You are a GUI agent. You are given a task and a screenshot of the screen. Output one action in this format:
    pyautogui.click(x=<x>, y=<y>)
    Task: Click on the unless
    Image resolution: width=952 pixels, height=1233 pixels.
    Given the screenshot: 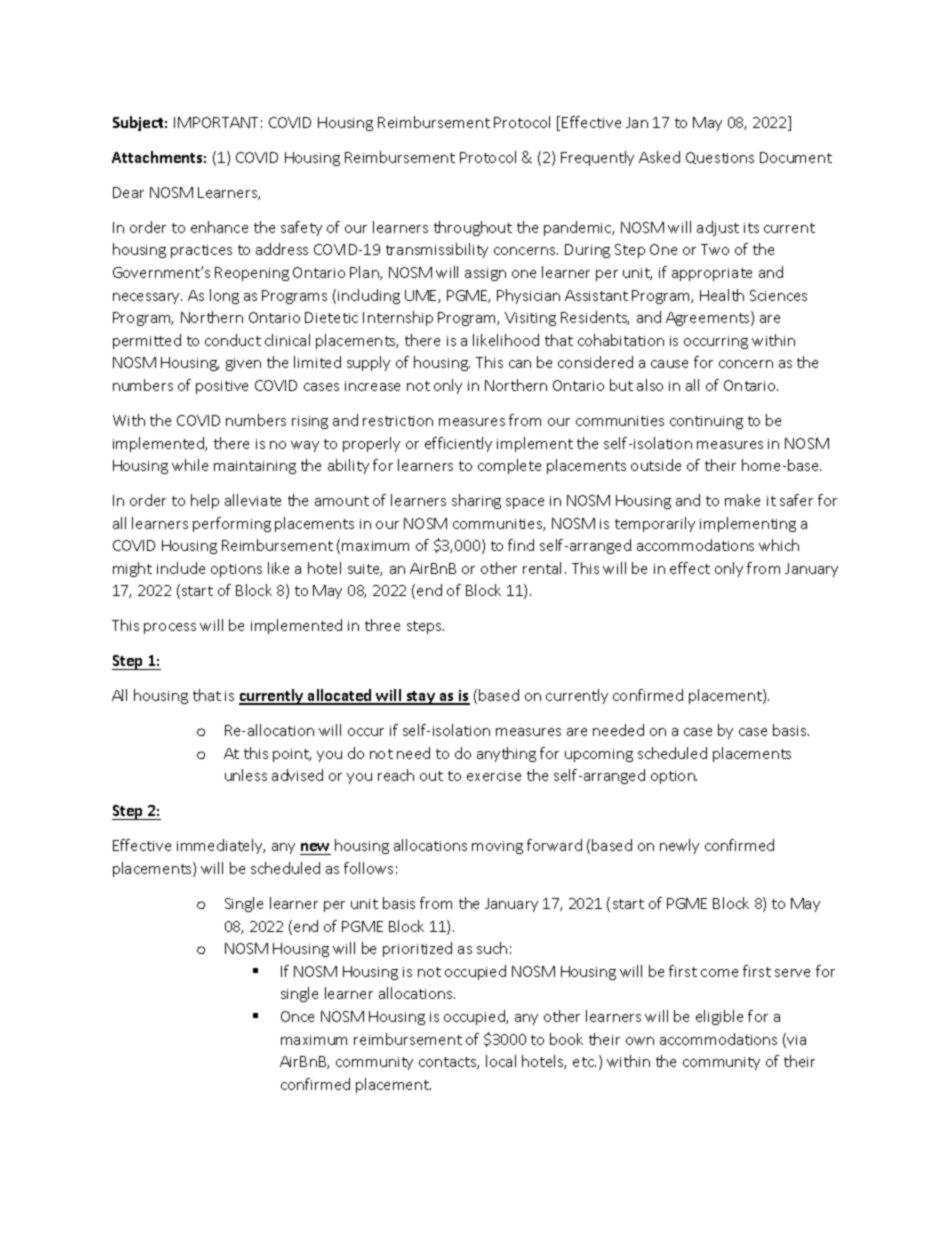 What is the action you would take?
    pyautogui.click(x=246, y=775)
